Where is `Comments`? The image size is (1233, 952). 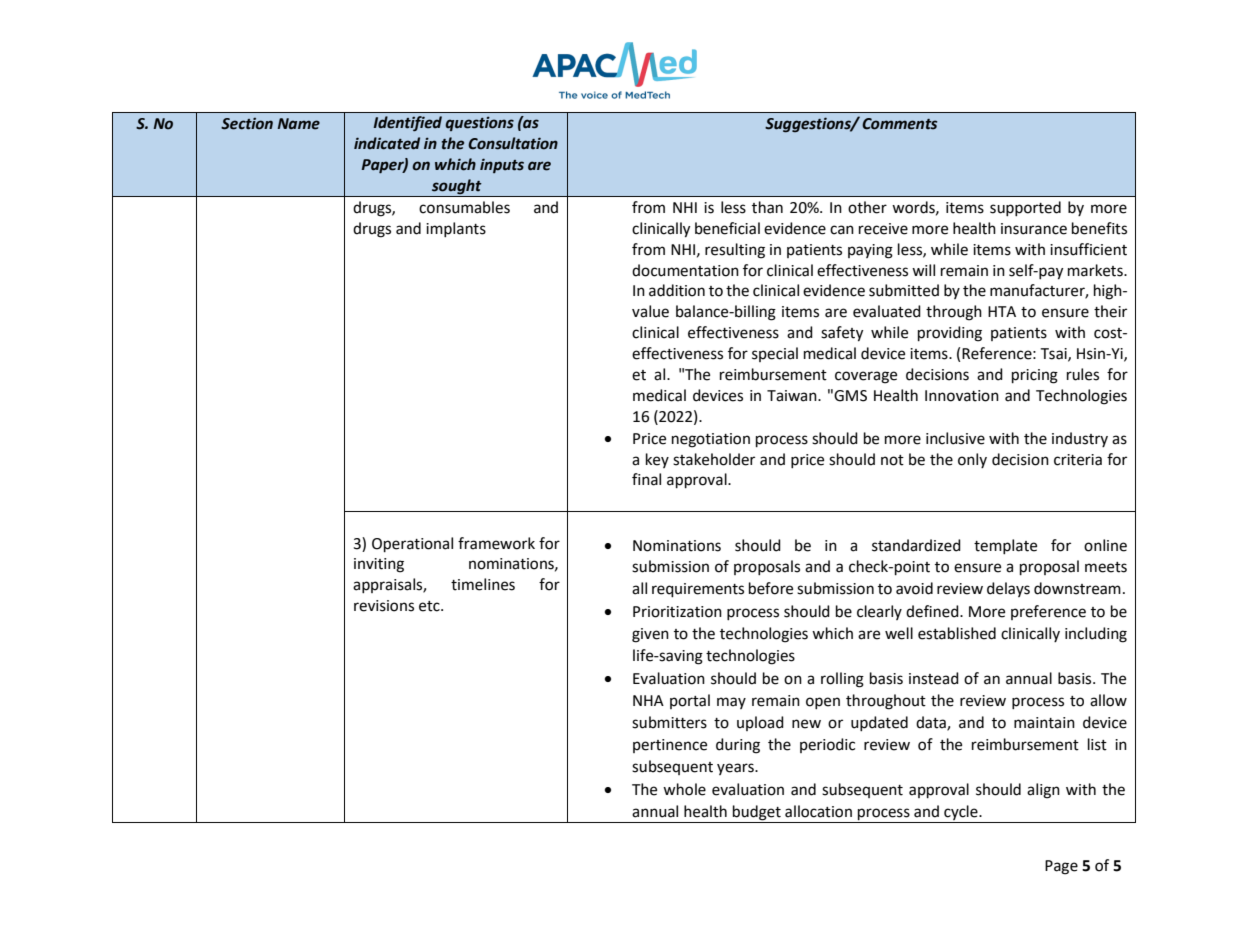
Comments is located at coordinates (899, 124).
